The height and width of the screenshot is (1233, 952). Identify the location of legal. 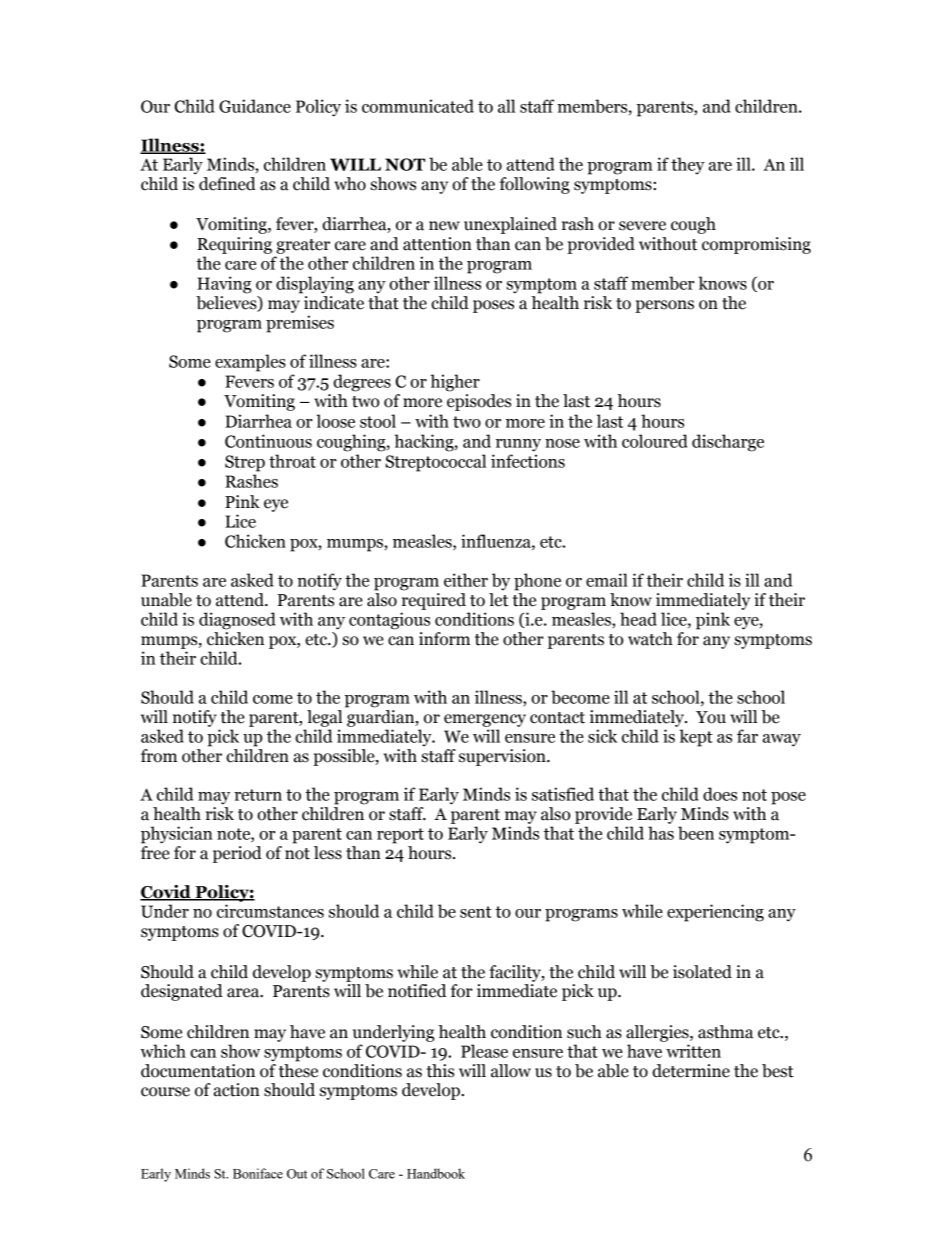
(324, 718).
